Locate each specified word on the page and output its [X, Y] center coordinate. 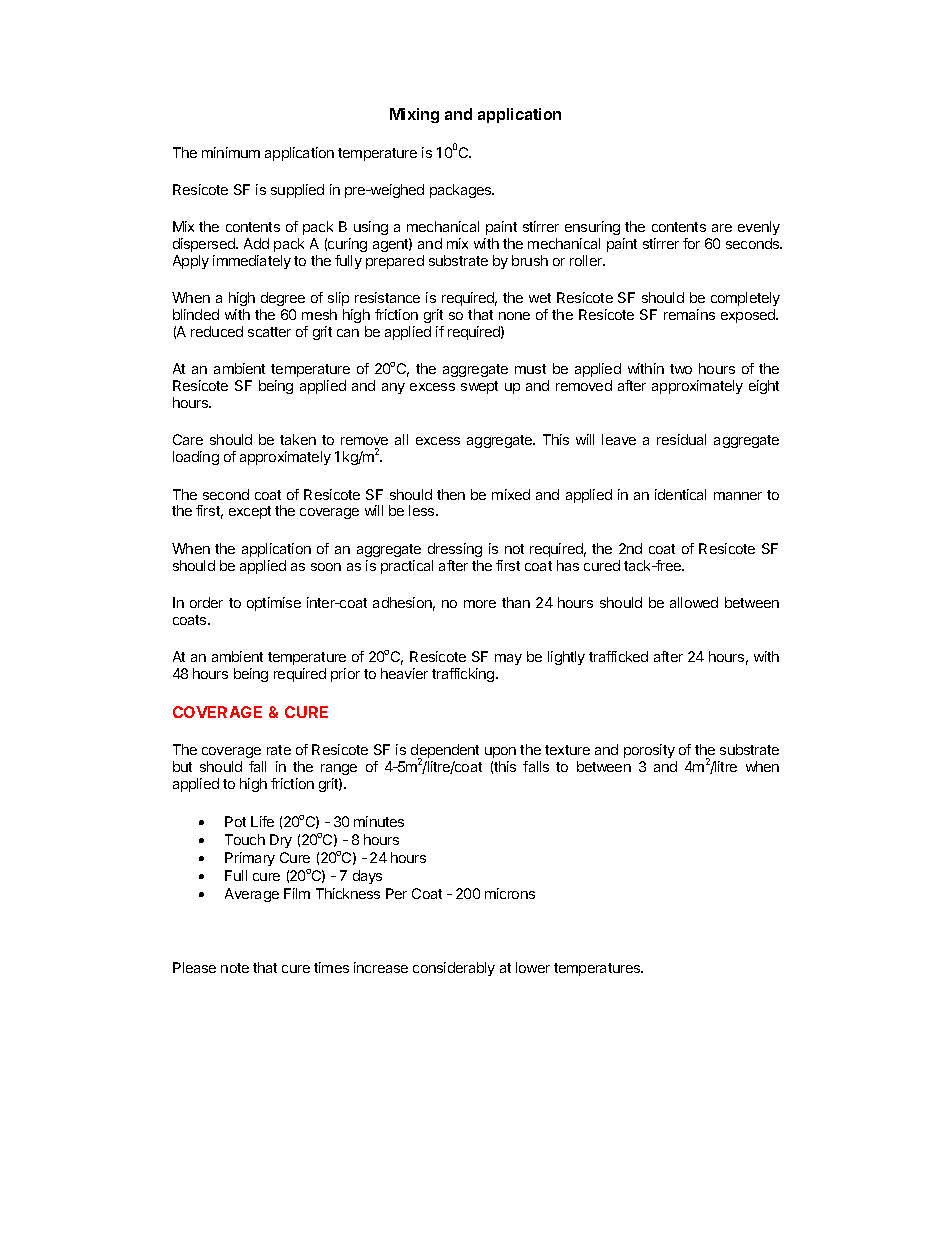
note [235, 968]
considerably [454, 969]
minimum [231, 152]
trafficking [464, 675]
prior [345, 675]
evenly [759, 228]
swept [479, 387]
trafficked [618, 656]
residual [681, 439]
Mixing [414, 115]
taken [298, 439]
